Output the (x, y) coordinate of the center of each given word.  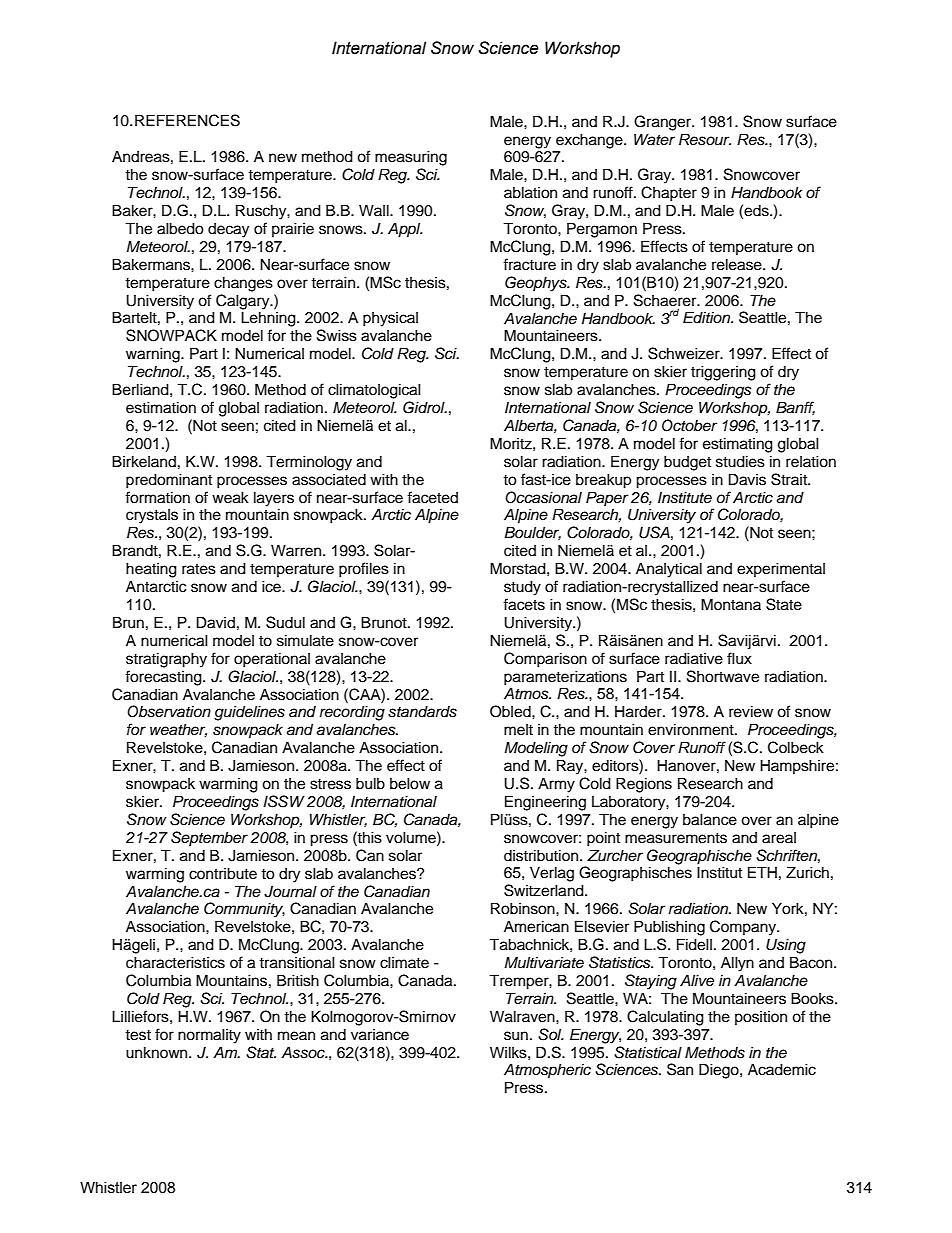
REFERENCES (187, 120)
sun (516, 1036)
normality (209, 1036)
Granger (664, 123)
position (761, 1018)
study (522, 588)
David (216, 622)
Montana (731, 604)
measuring (411, 158)
